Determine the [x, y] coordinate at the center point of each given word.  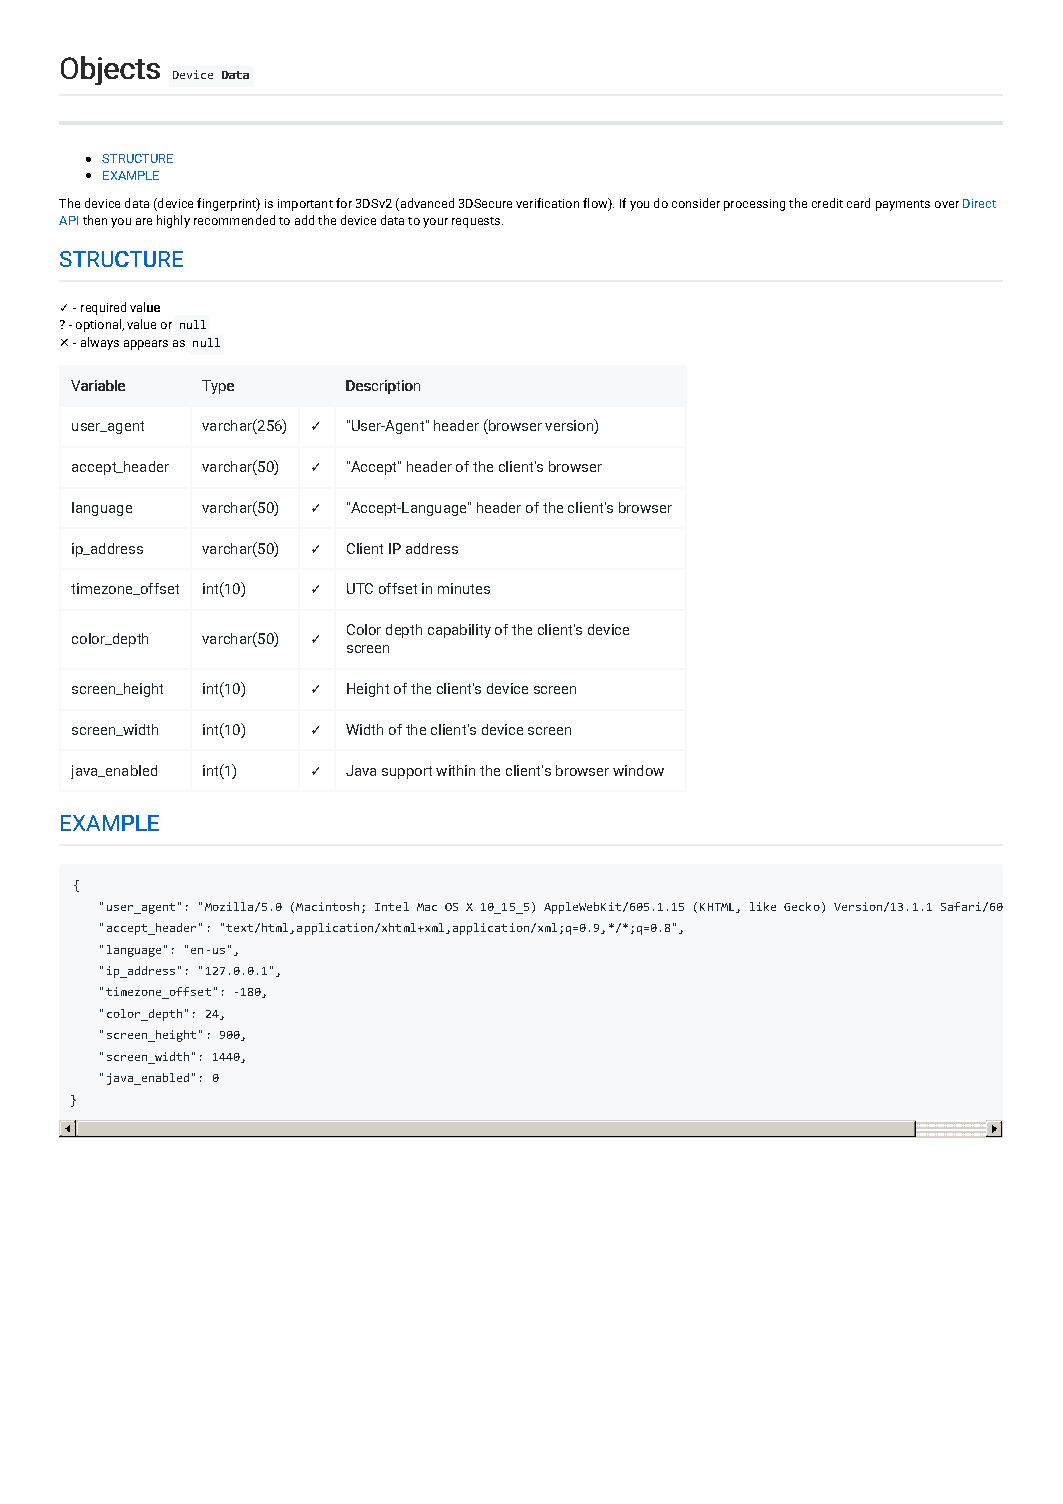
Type [218, 387]
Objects [110, 70]
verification [547, 203]
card [858, 203]
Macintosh [327, 906]
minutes [464, 588]
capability [459, 631]
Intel [392, 906]
